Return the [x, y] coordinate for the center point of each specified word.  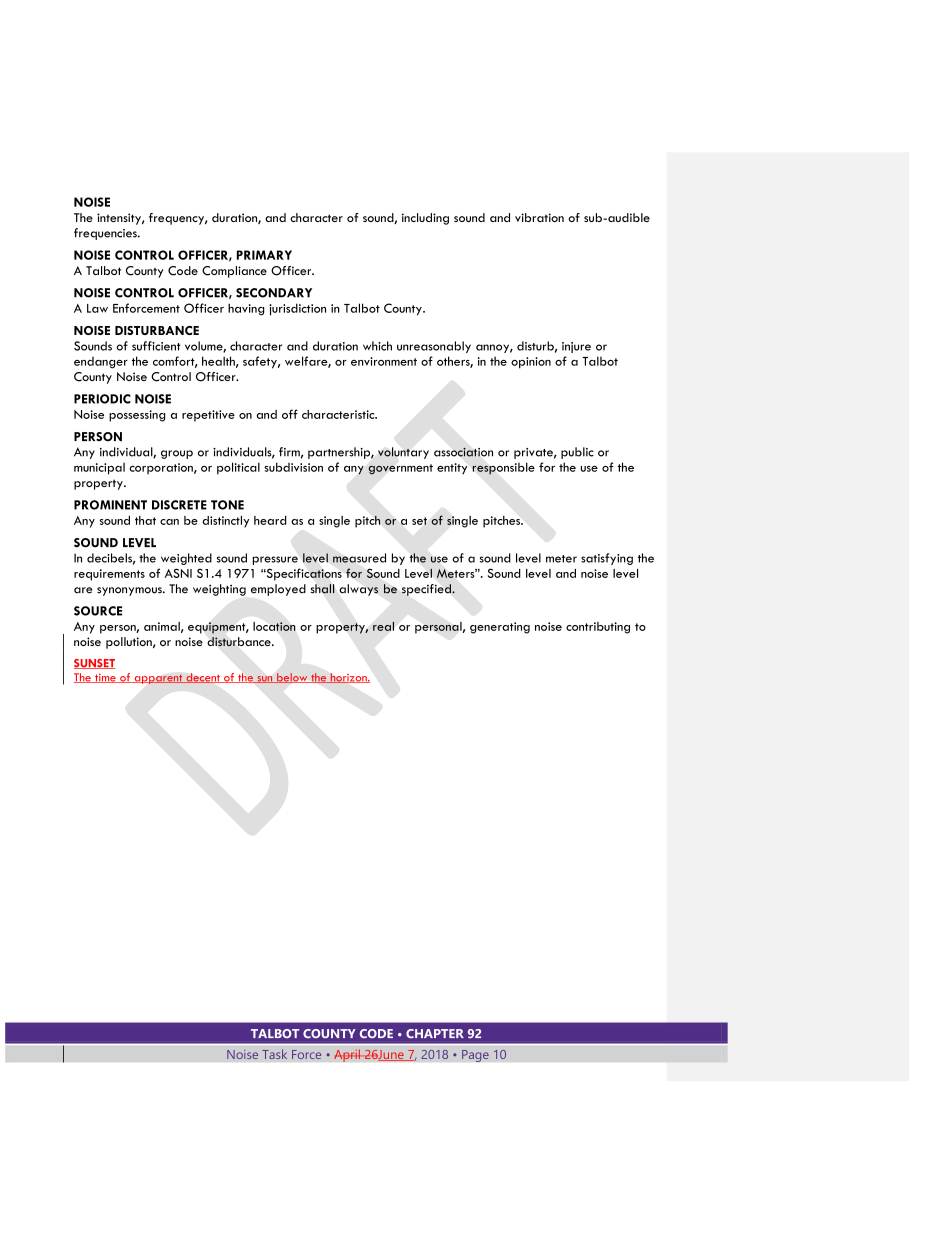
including [425, 219]
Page [475, 1056]
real [383, 626]
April [348, 1055]
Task [274, 1054]
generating [500, 628]
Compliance [234, 272]
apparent [158, 679]
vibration [539, 217]
